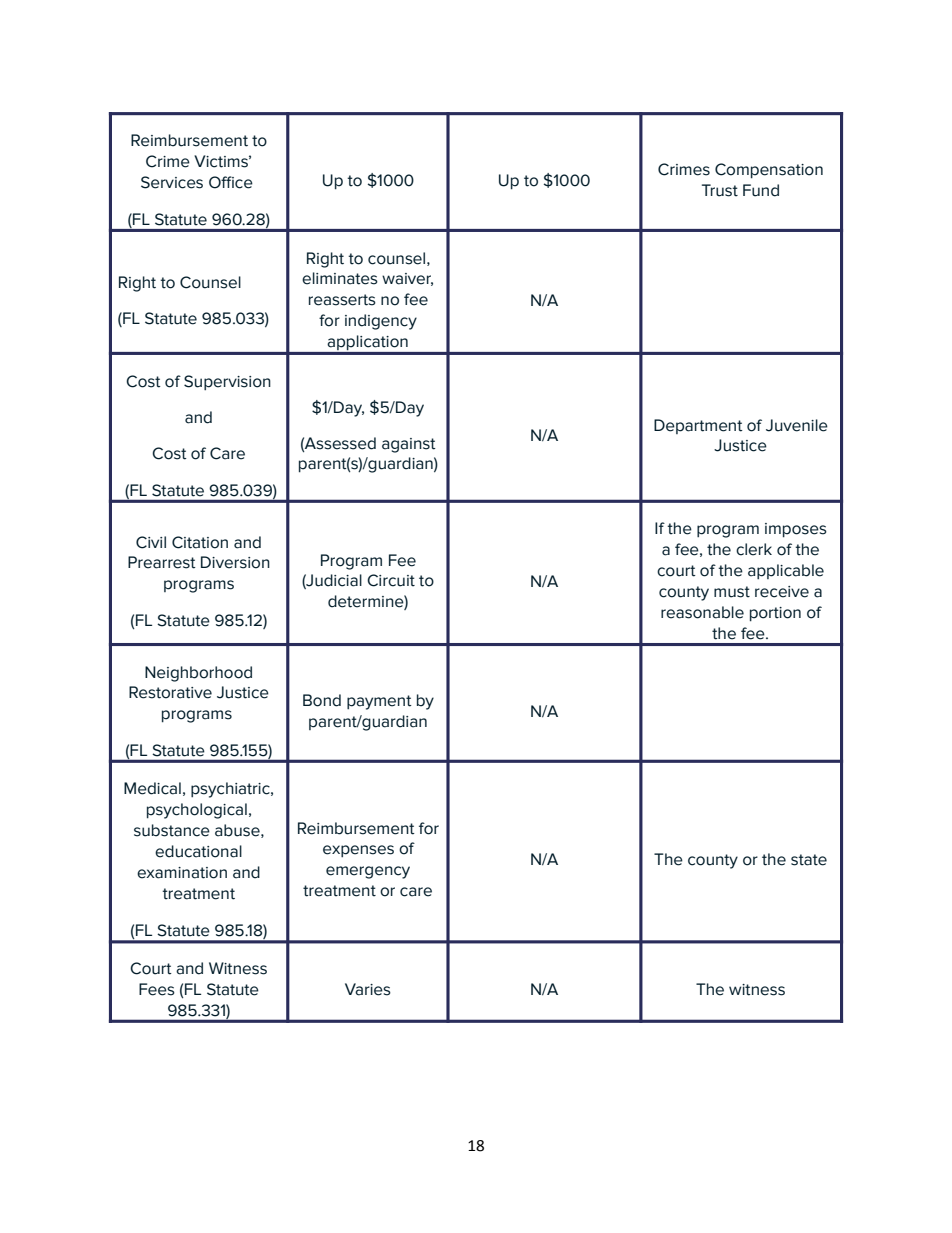 This document has height=1233, width=952. I want to click on Office, so click(231, 182).
